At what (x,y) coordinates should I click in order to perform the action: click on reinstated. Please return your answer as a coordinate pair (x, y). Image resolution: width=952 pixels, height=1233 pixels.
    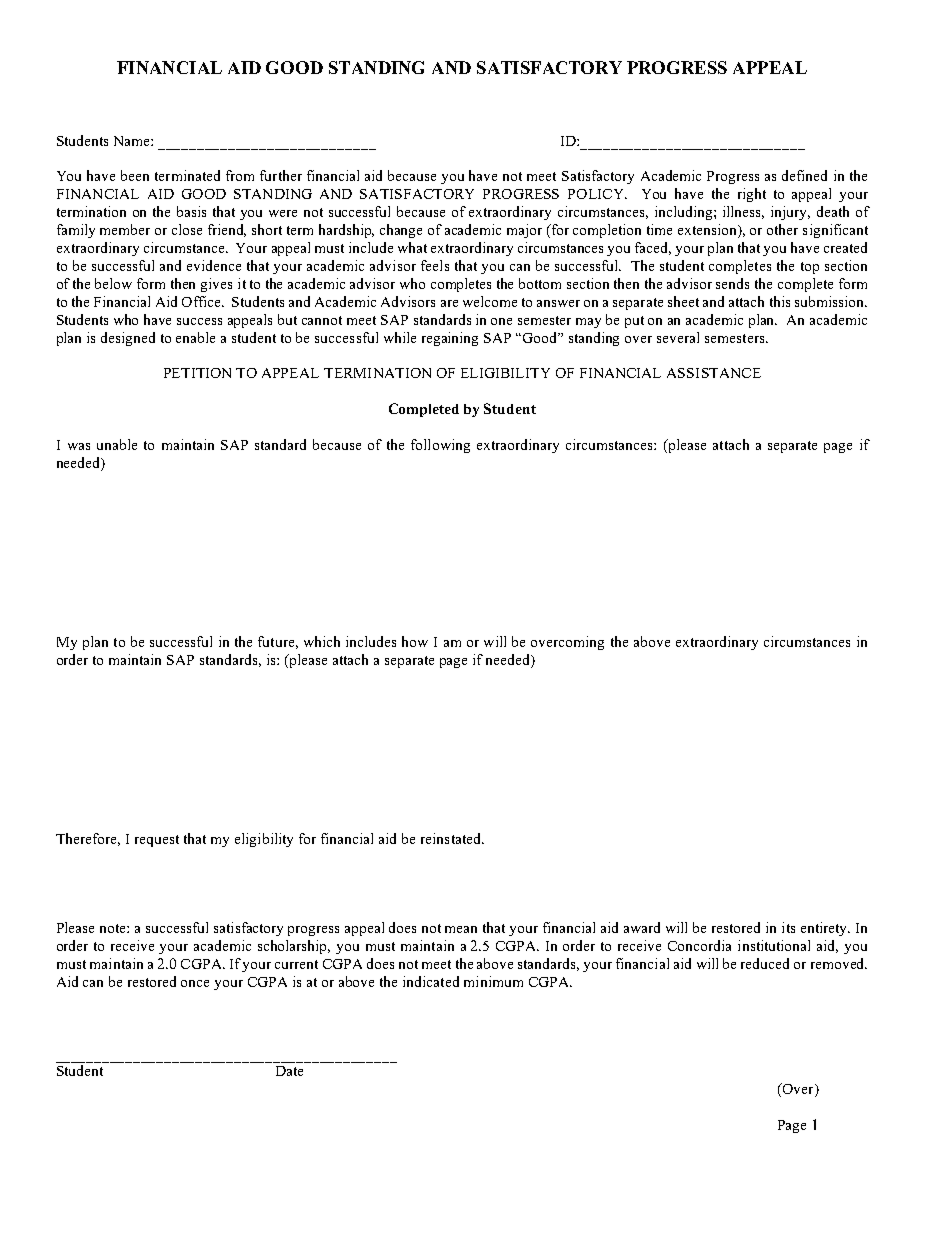
    Looking at the image, I should click on (452, 838).
